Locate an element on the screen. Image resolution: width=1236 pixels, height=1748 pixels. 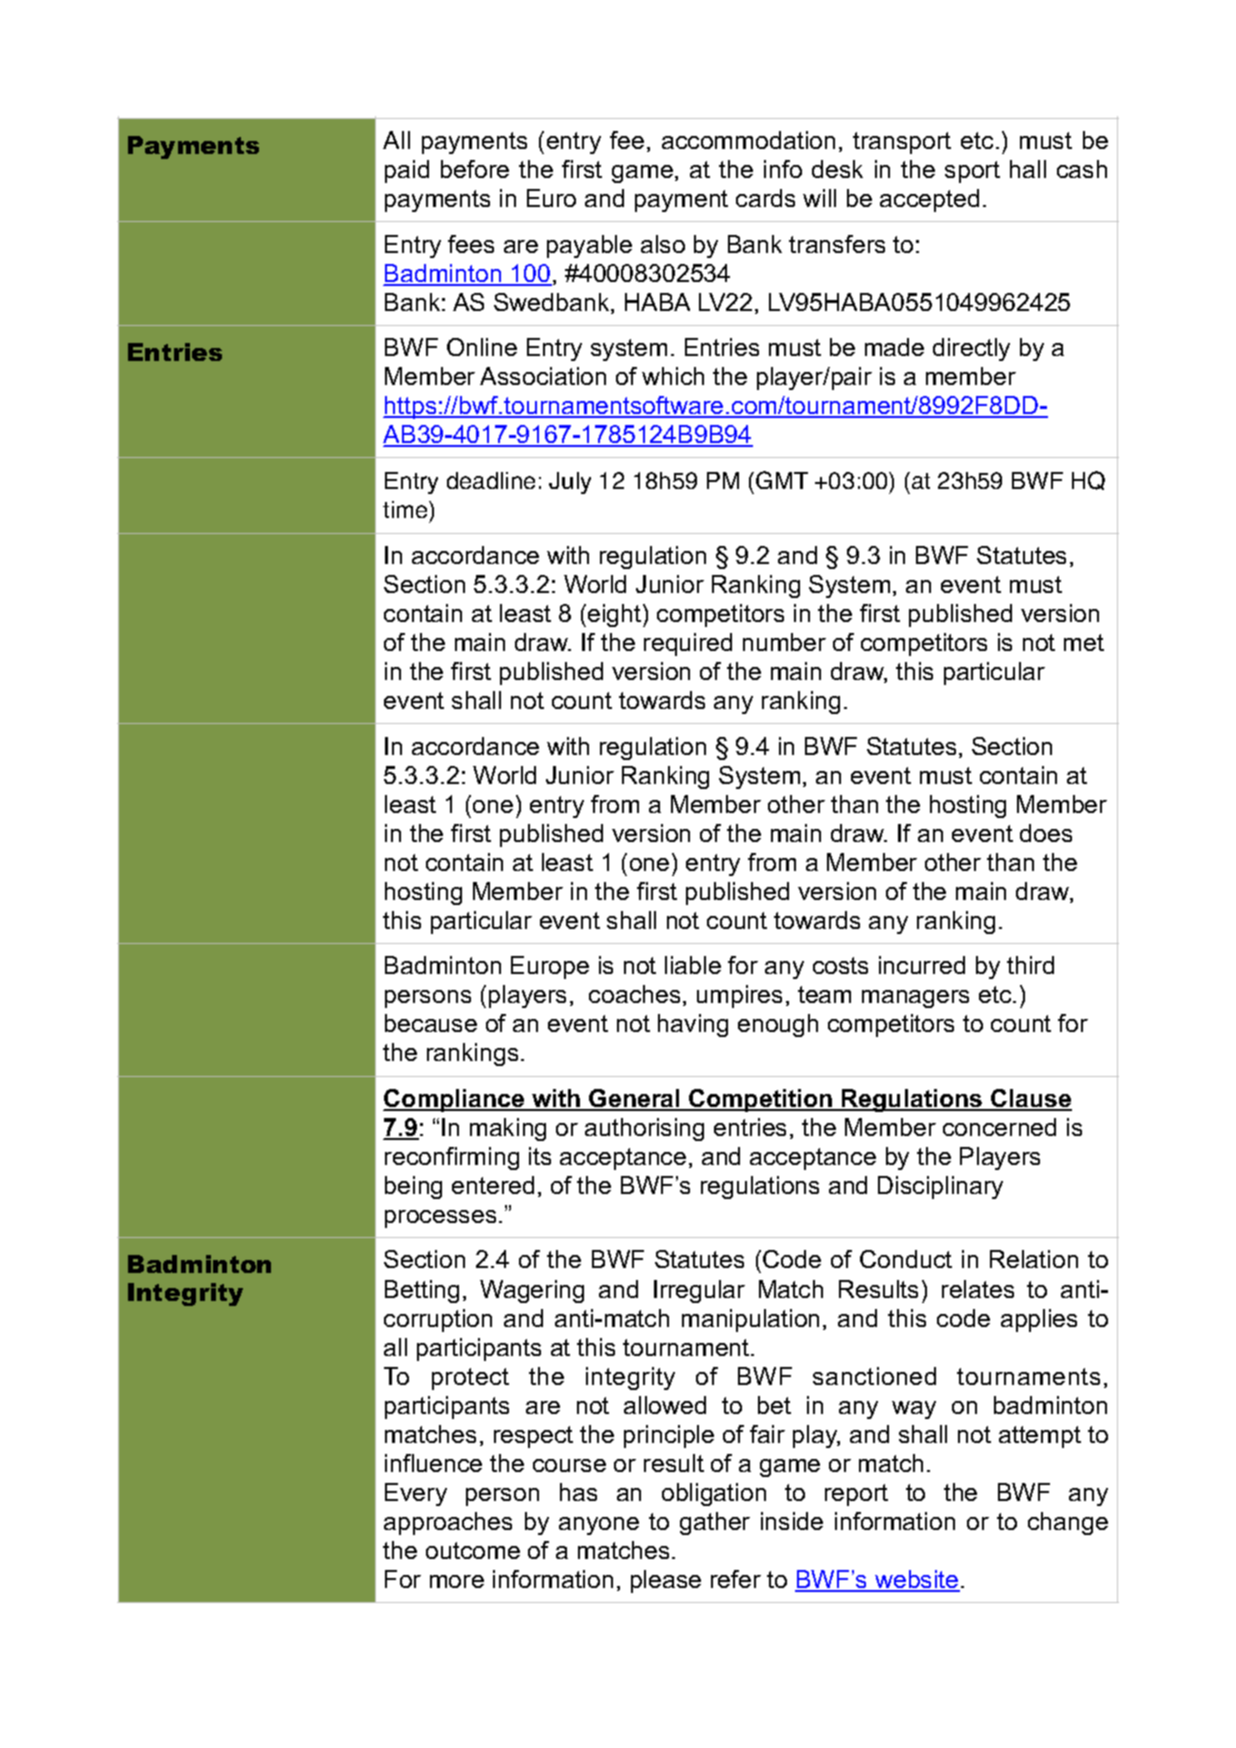
met is located at coordinates (1084, 642).
